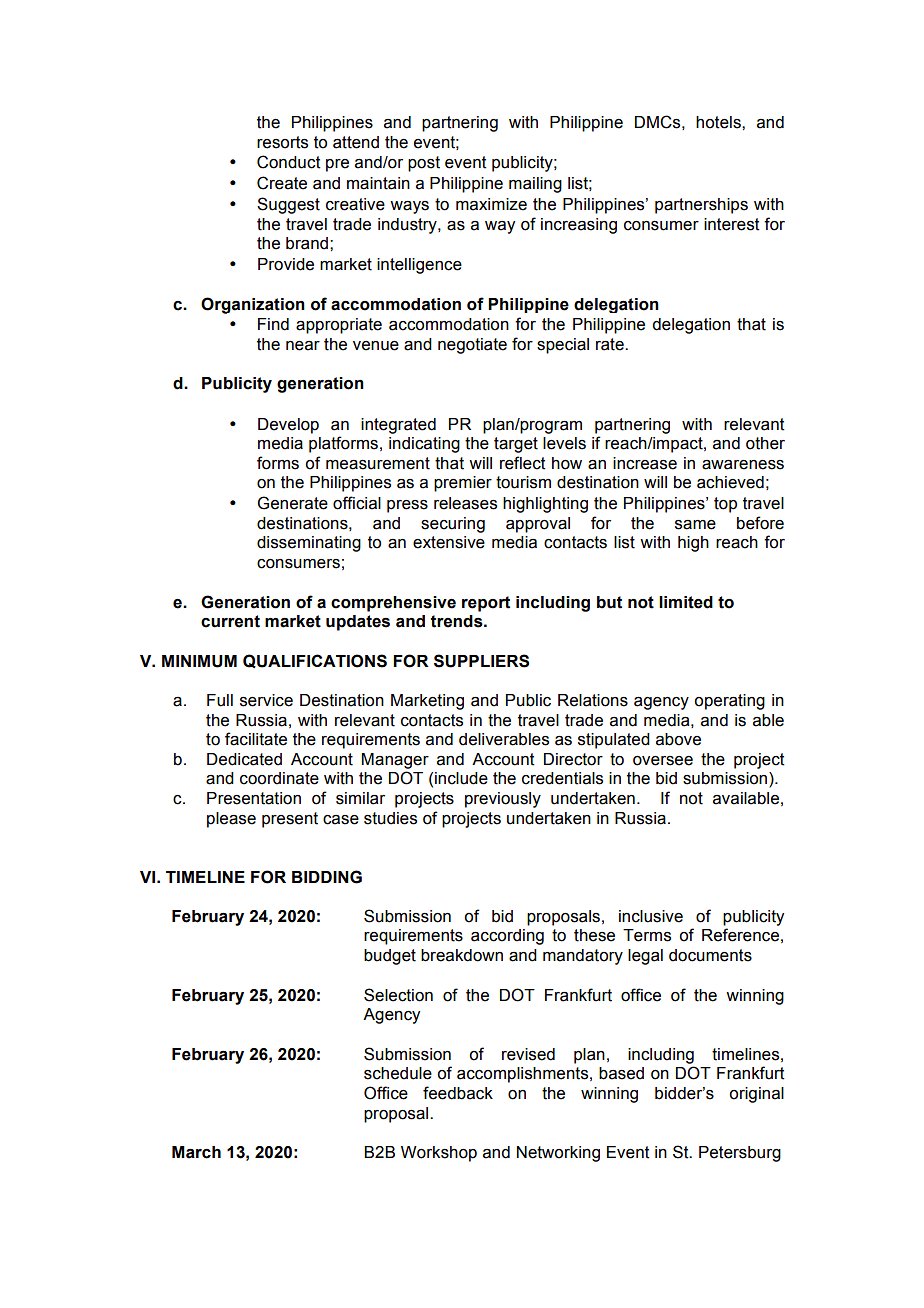 This screenshot has height=1308, width=924. I want to click on feedback, so click(458, 1093).
